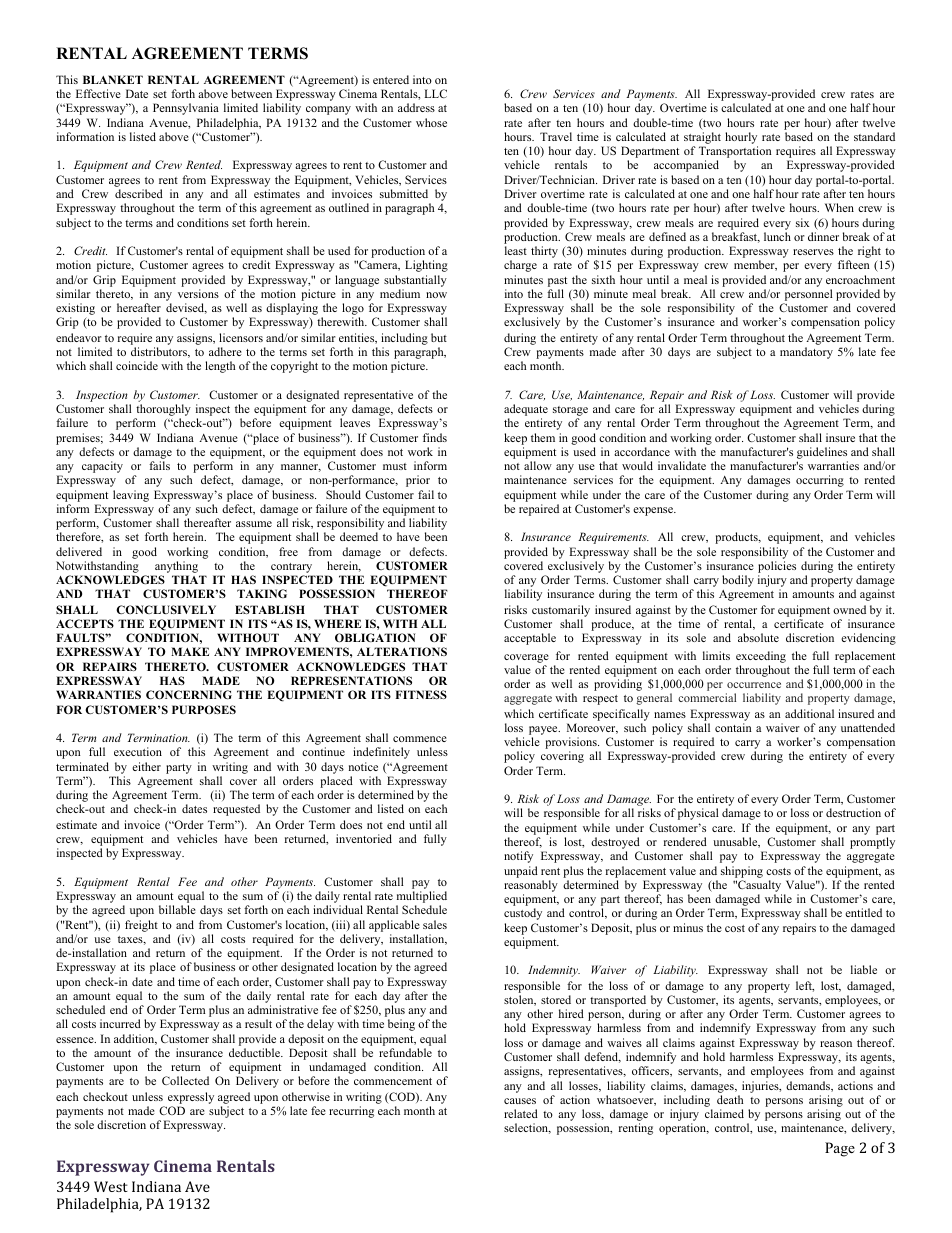 Image resolution: width=952 pixels, height=1233 pixels. What do you see at coordinates (190, 651) in the screenshot?
I see `MAKE` at bounding box center [190, 651].
